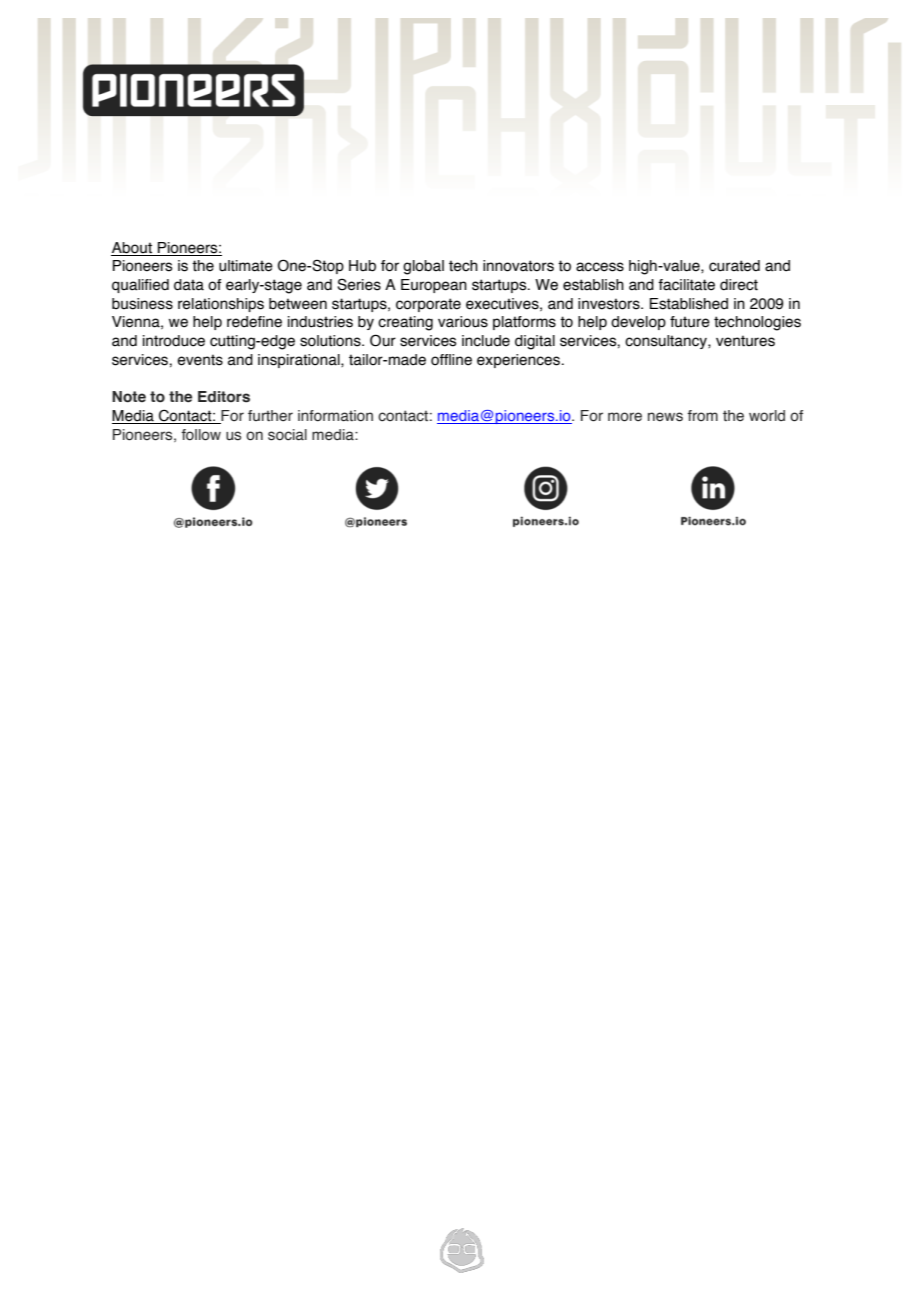 The image size is (924, 1308). I want to click on information, so click(335, 416).
